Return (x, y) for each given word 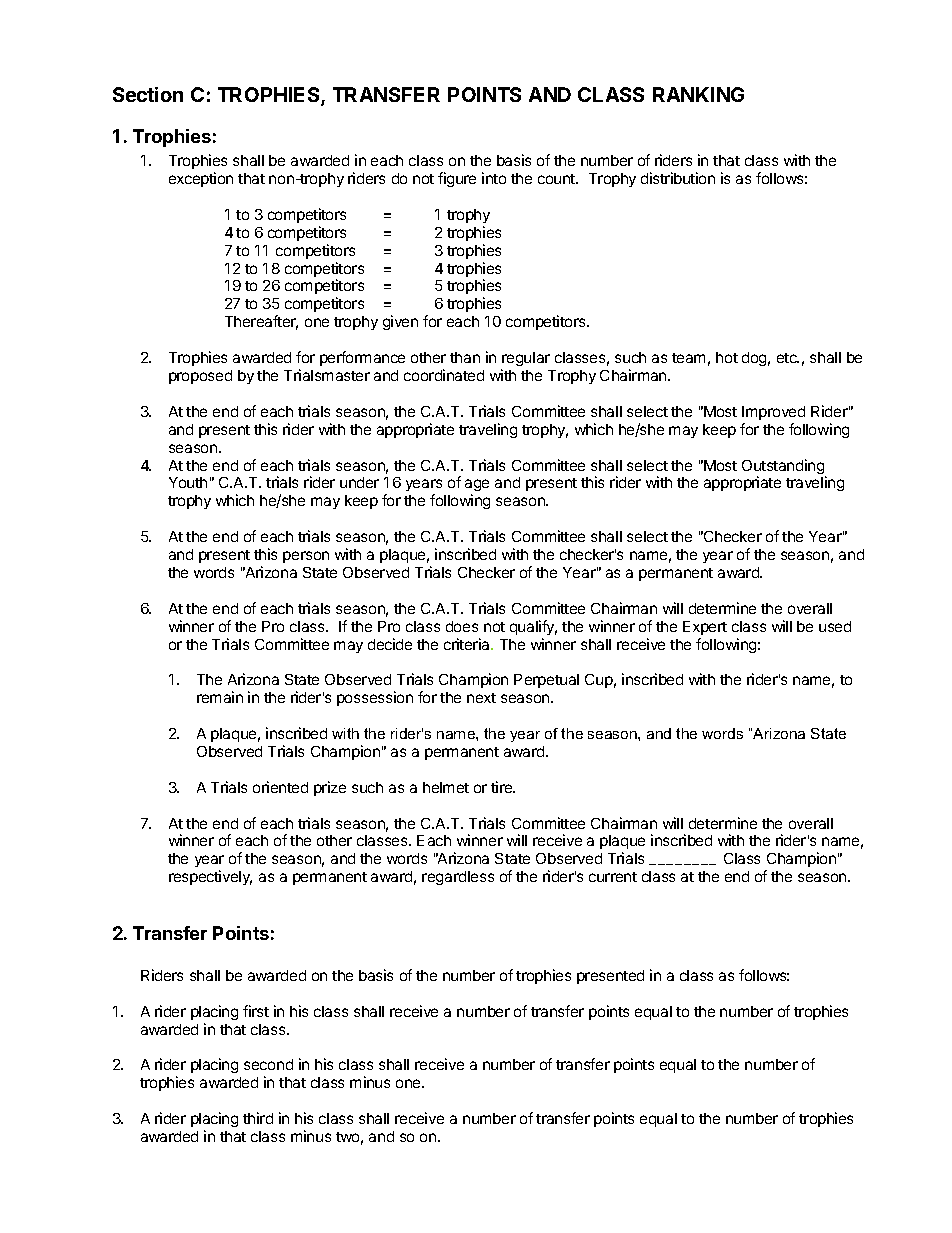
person (306, 557)
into (494, 178)
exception (201, 179)
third (258, 1118)
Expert (705, 628)
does (462, 626)
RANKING (698, 94)
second (268, 1064)
